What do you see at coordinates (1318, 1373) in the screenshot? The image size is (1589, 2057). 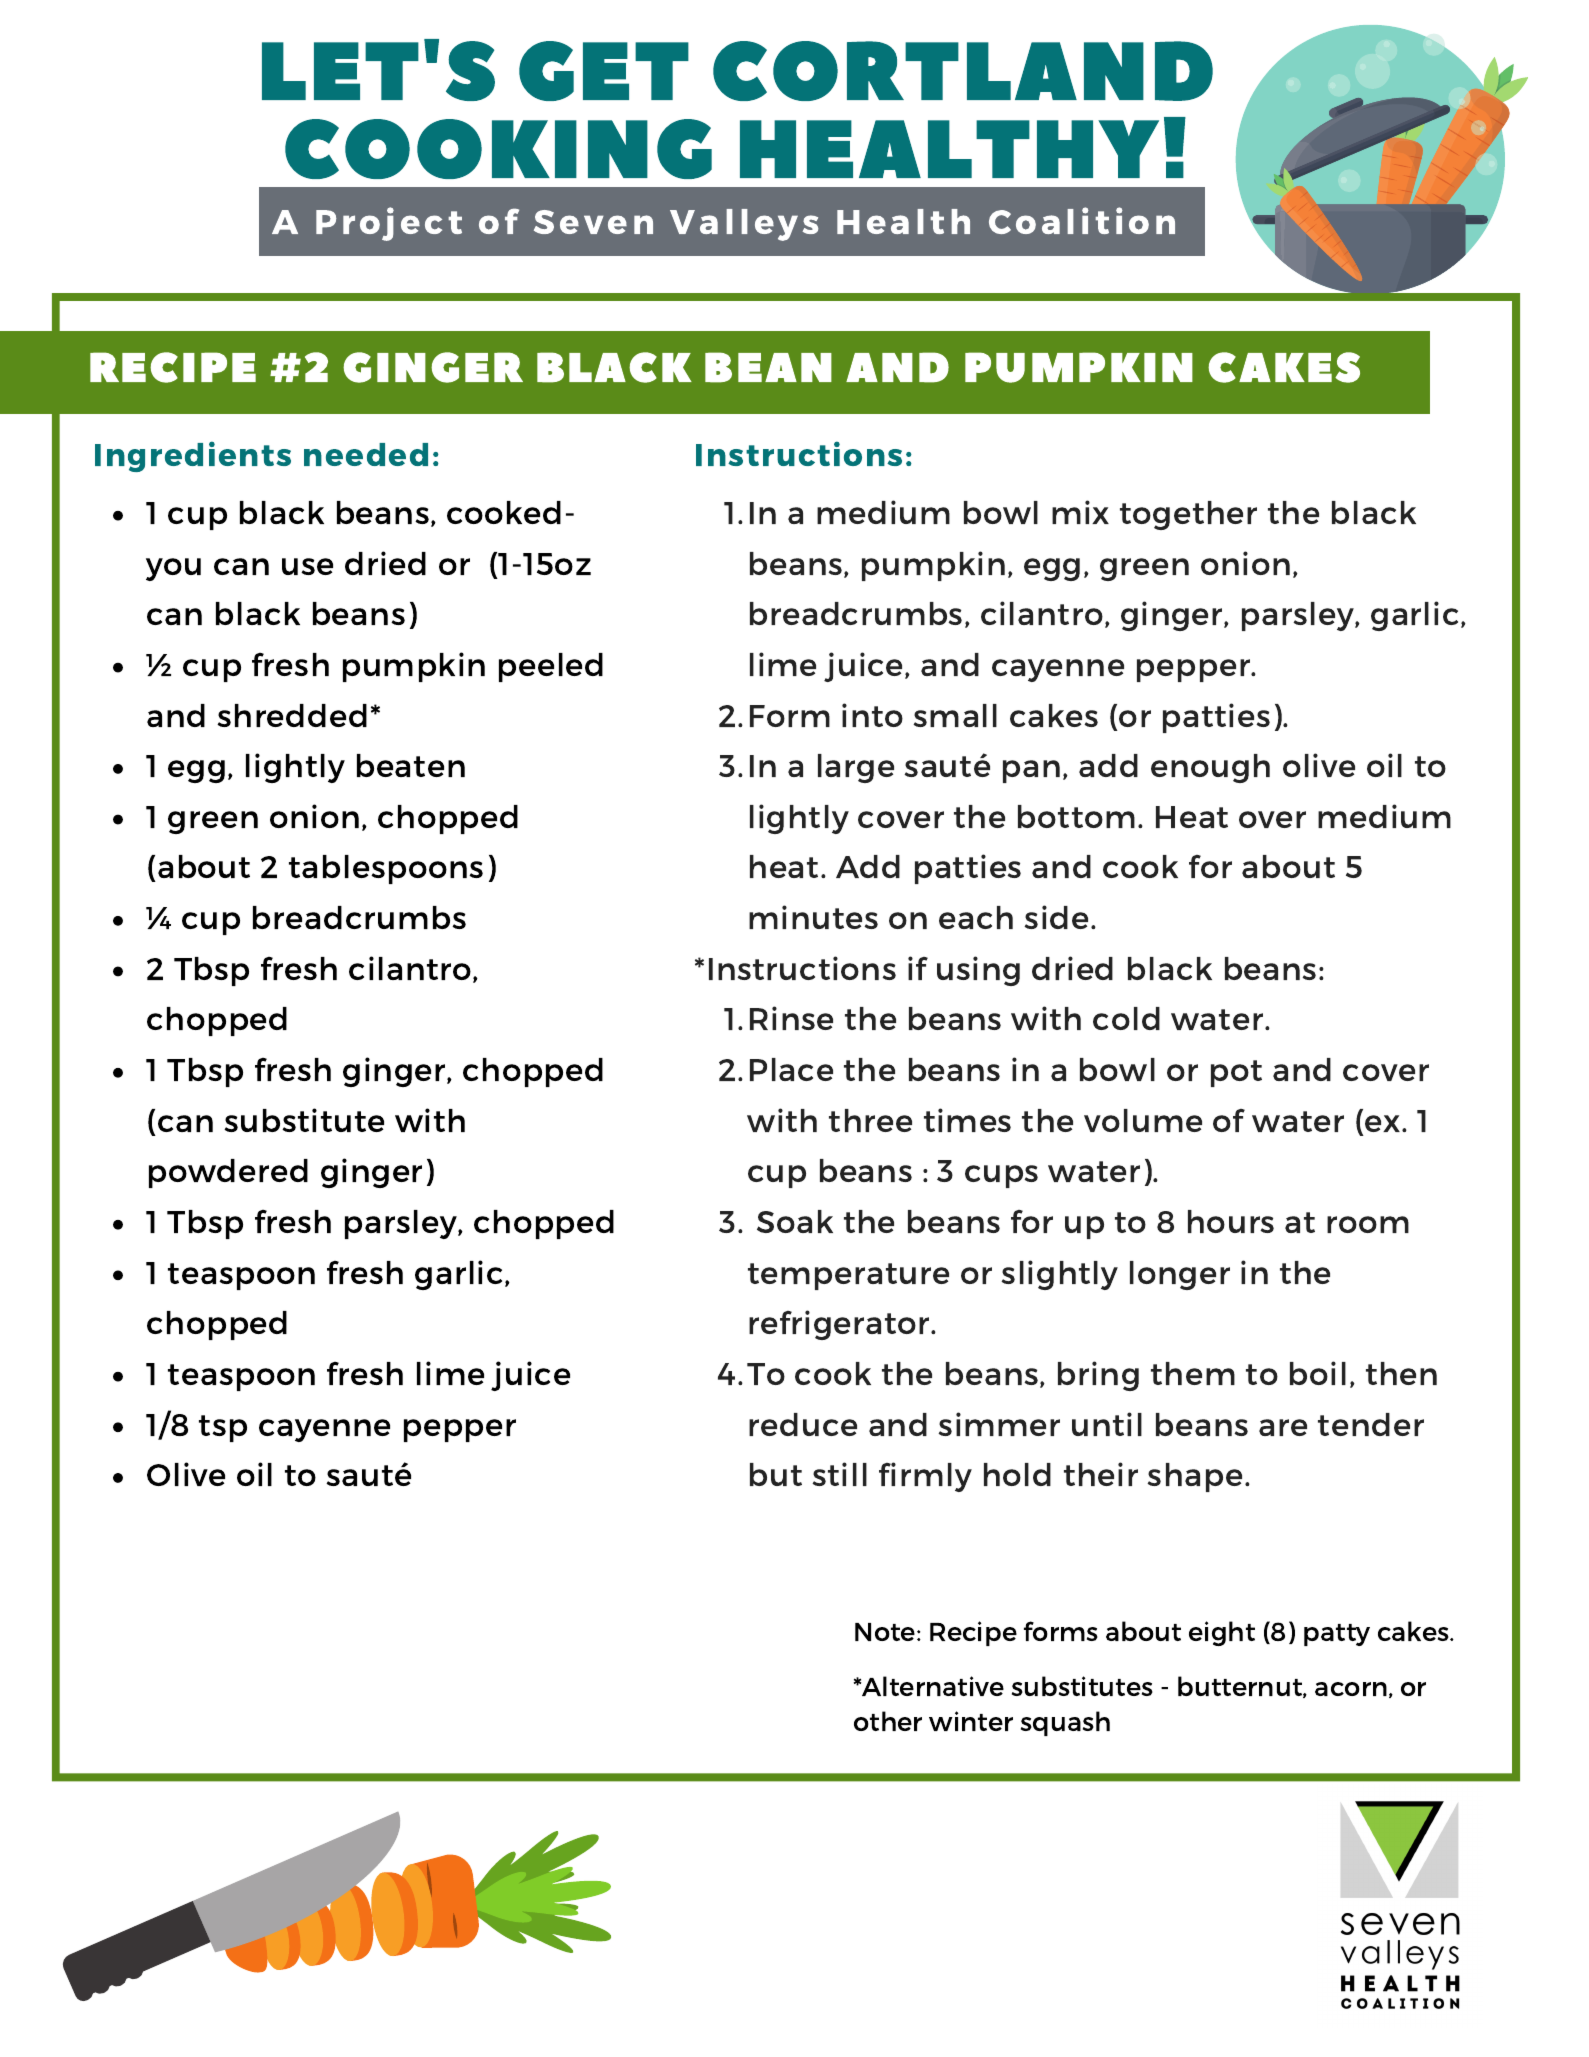 I see `boil` at bounding box center [1318, 1373].
